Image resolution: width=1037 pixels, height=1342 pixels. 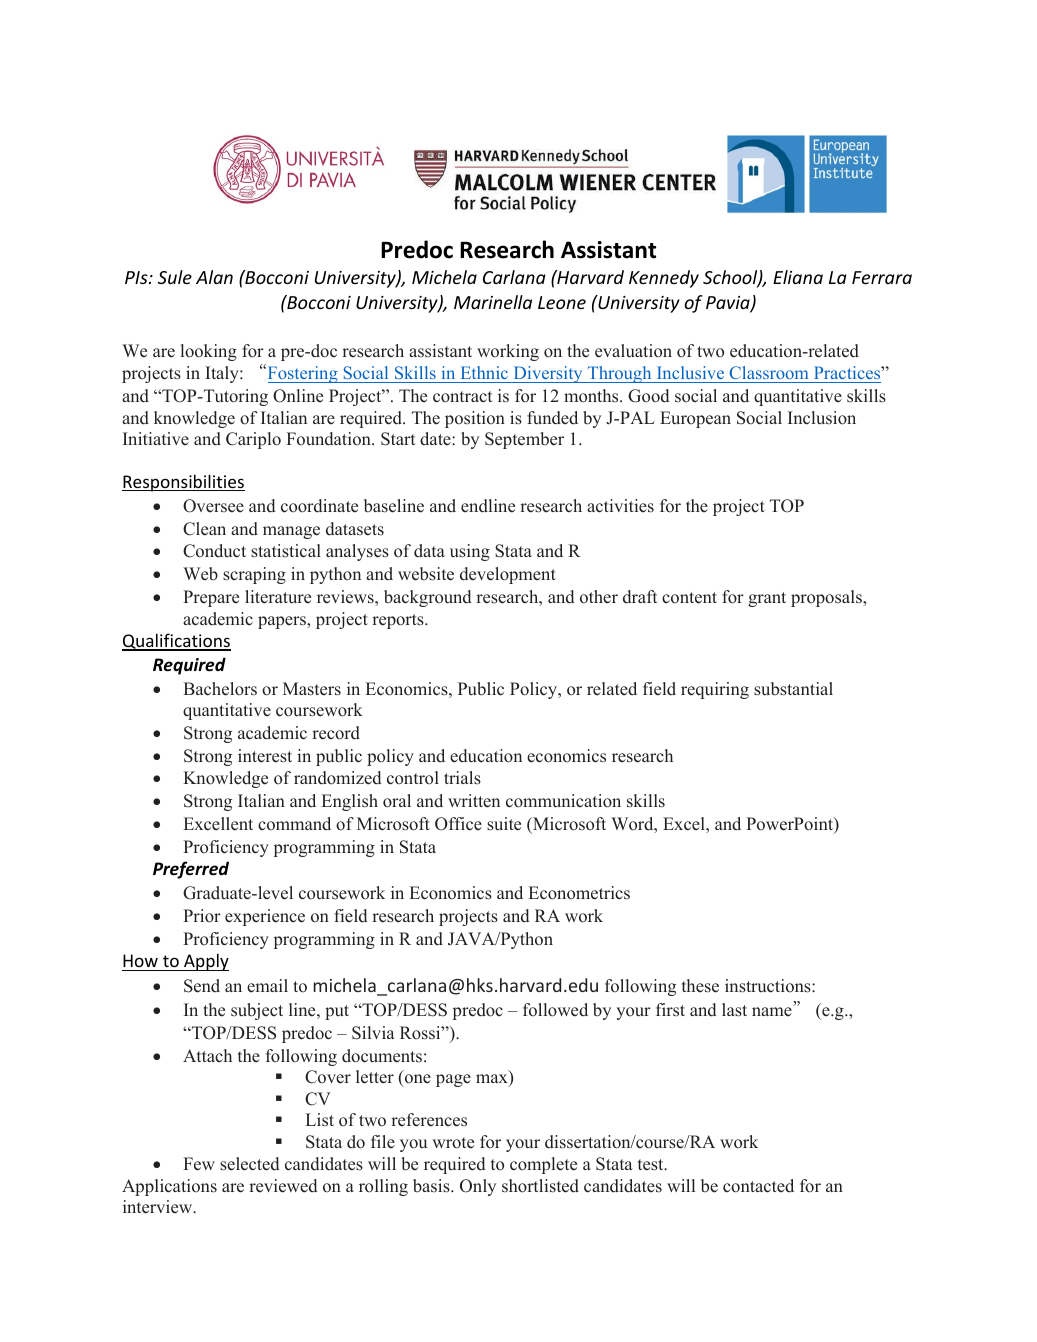 What do you see at coordinates (250, 1164) in the page?
I see `selected` at bounding box center [250, 1164].
